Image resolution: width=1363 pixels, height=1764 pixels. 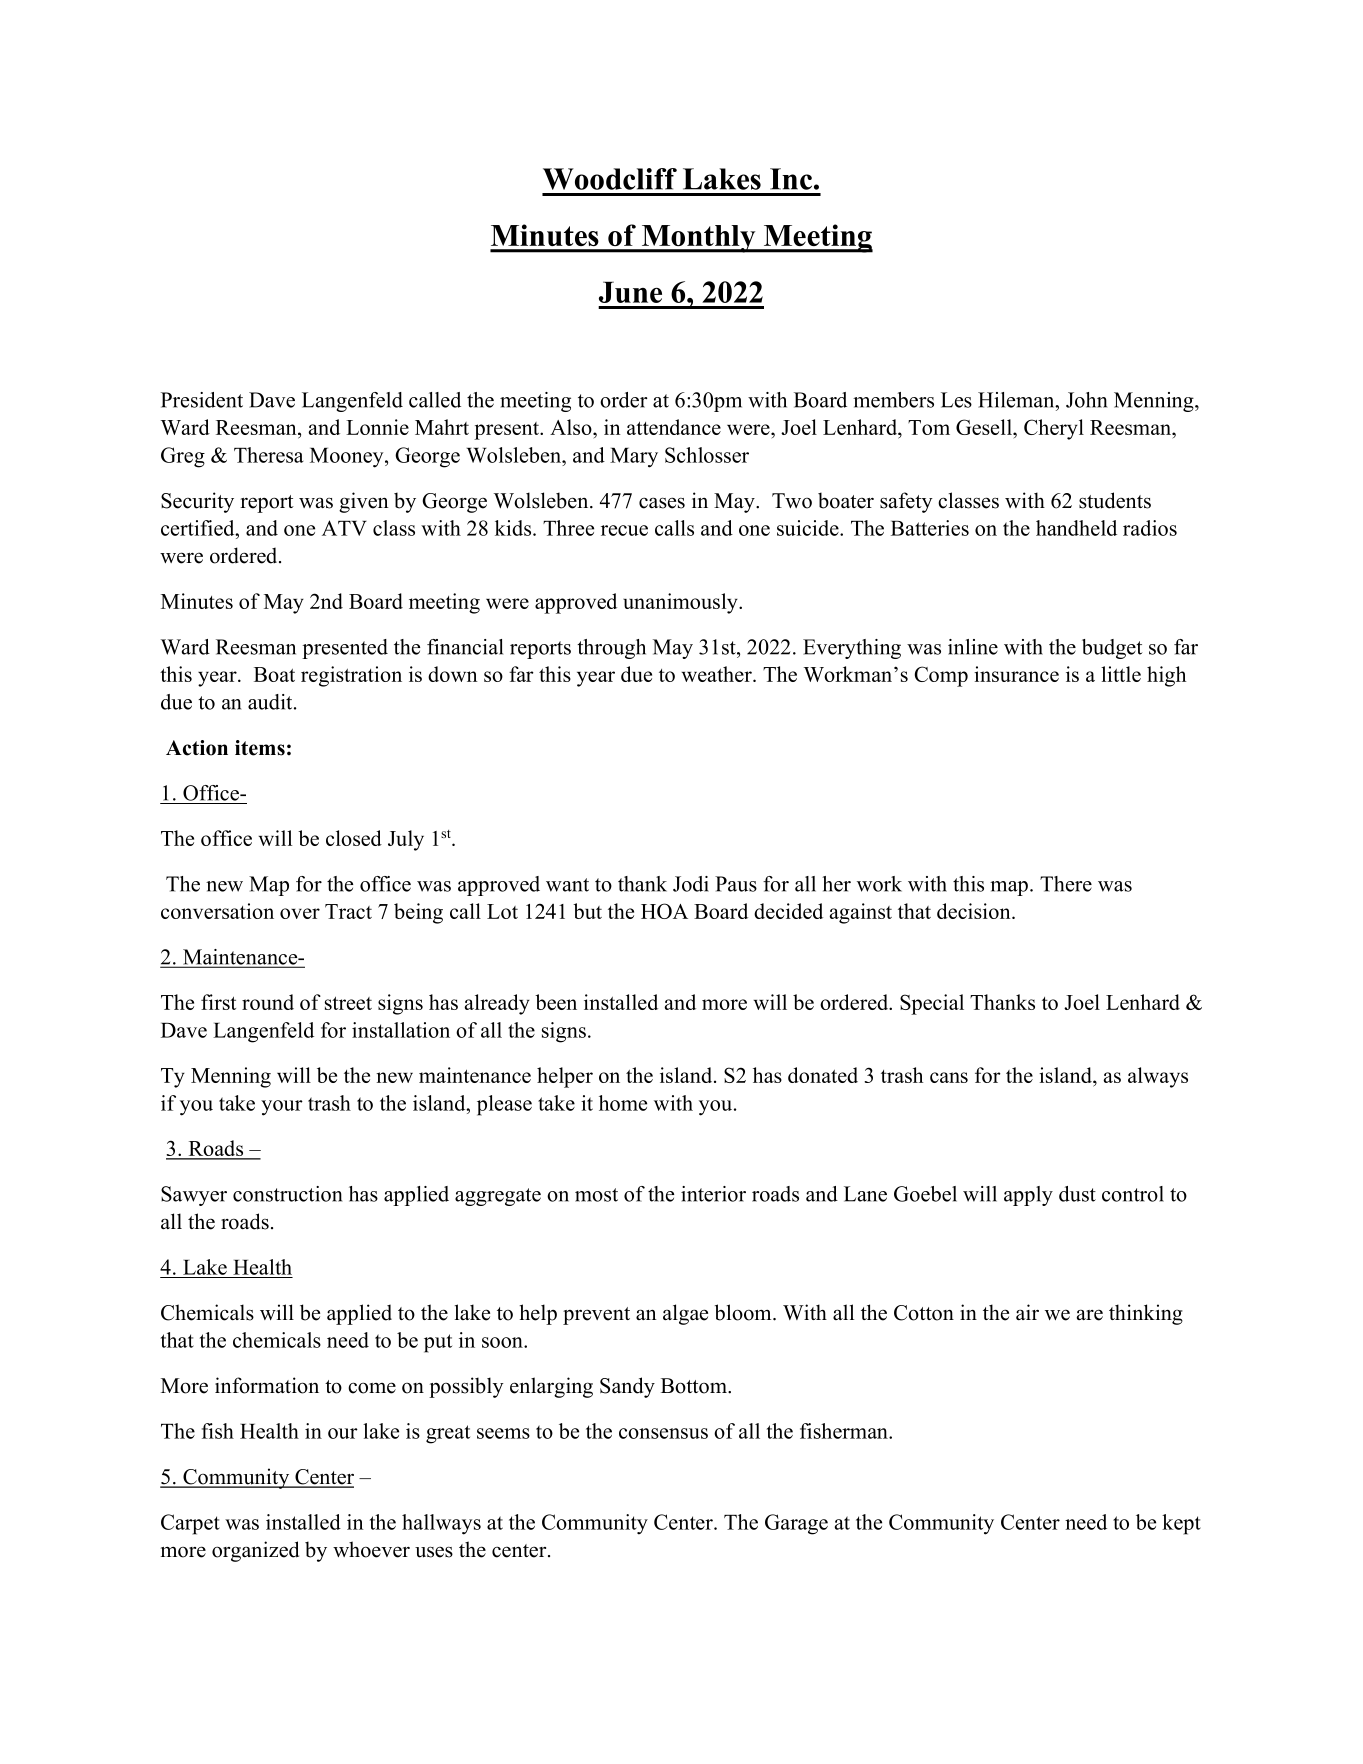 What do you see at coordinates (1158, 1077) in the image?
I see `always` at bounding box center [1158, 1077].
